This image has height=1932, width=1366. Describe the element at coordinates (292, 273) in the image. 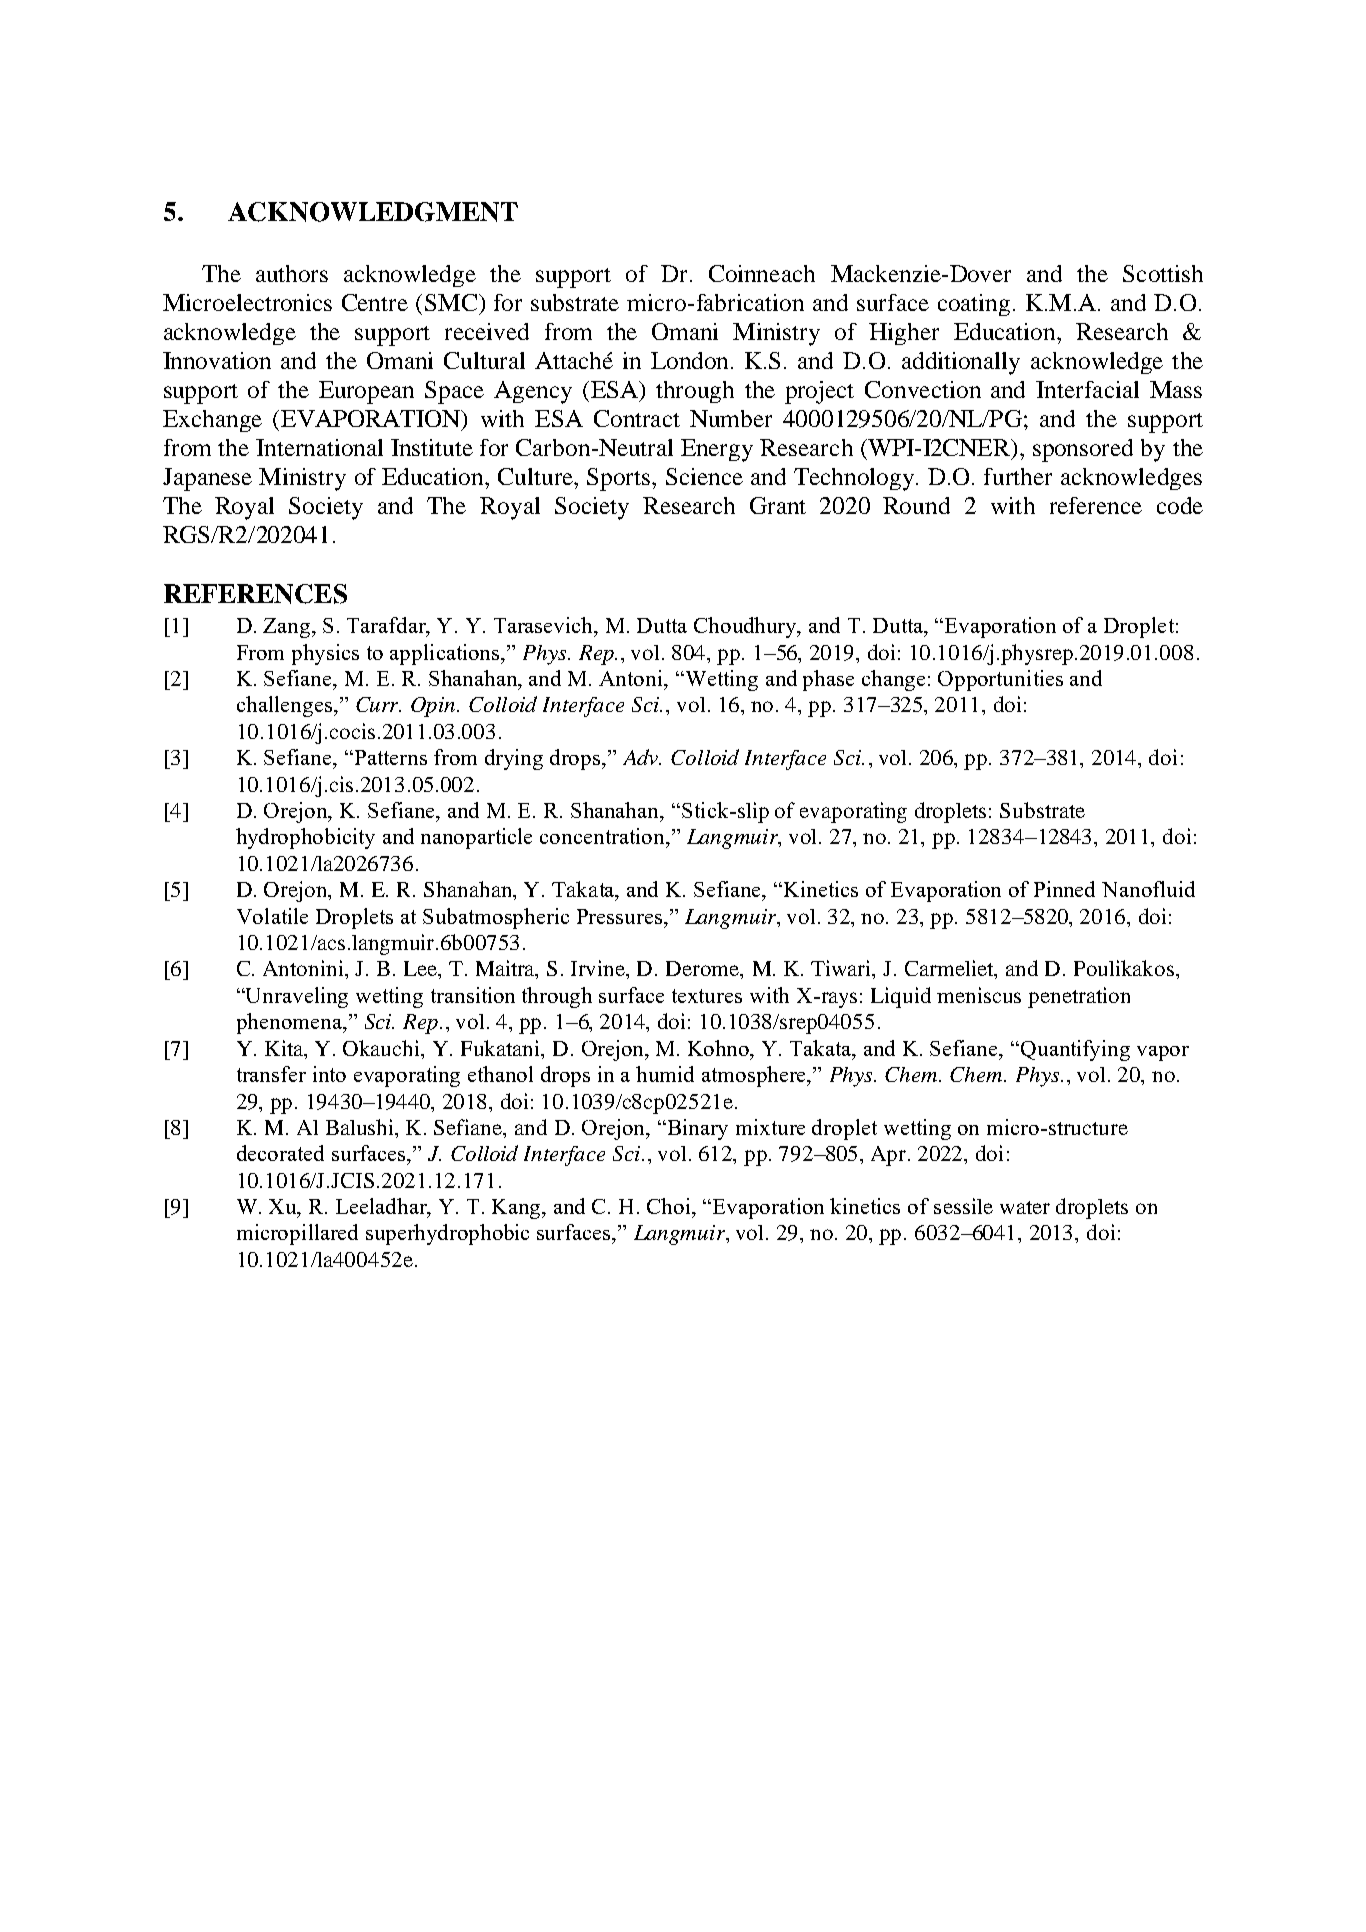

I see `authors` at that location.
